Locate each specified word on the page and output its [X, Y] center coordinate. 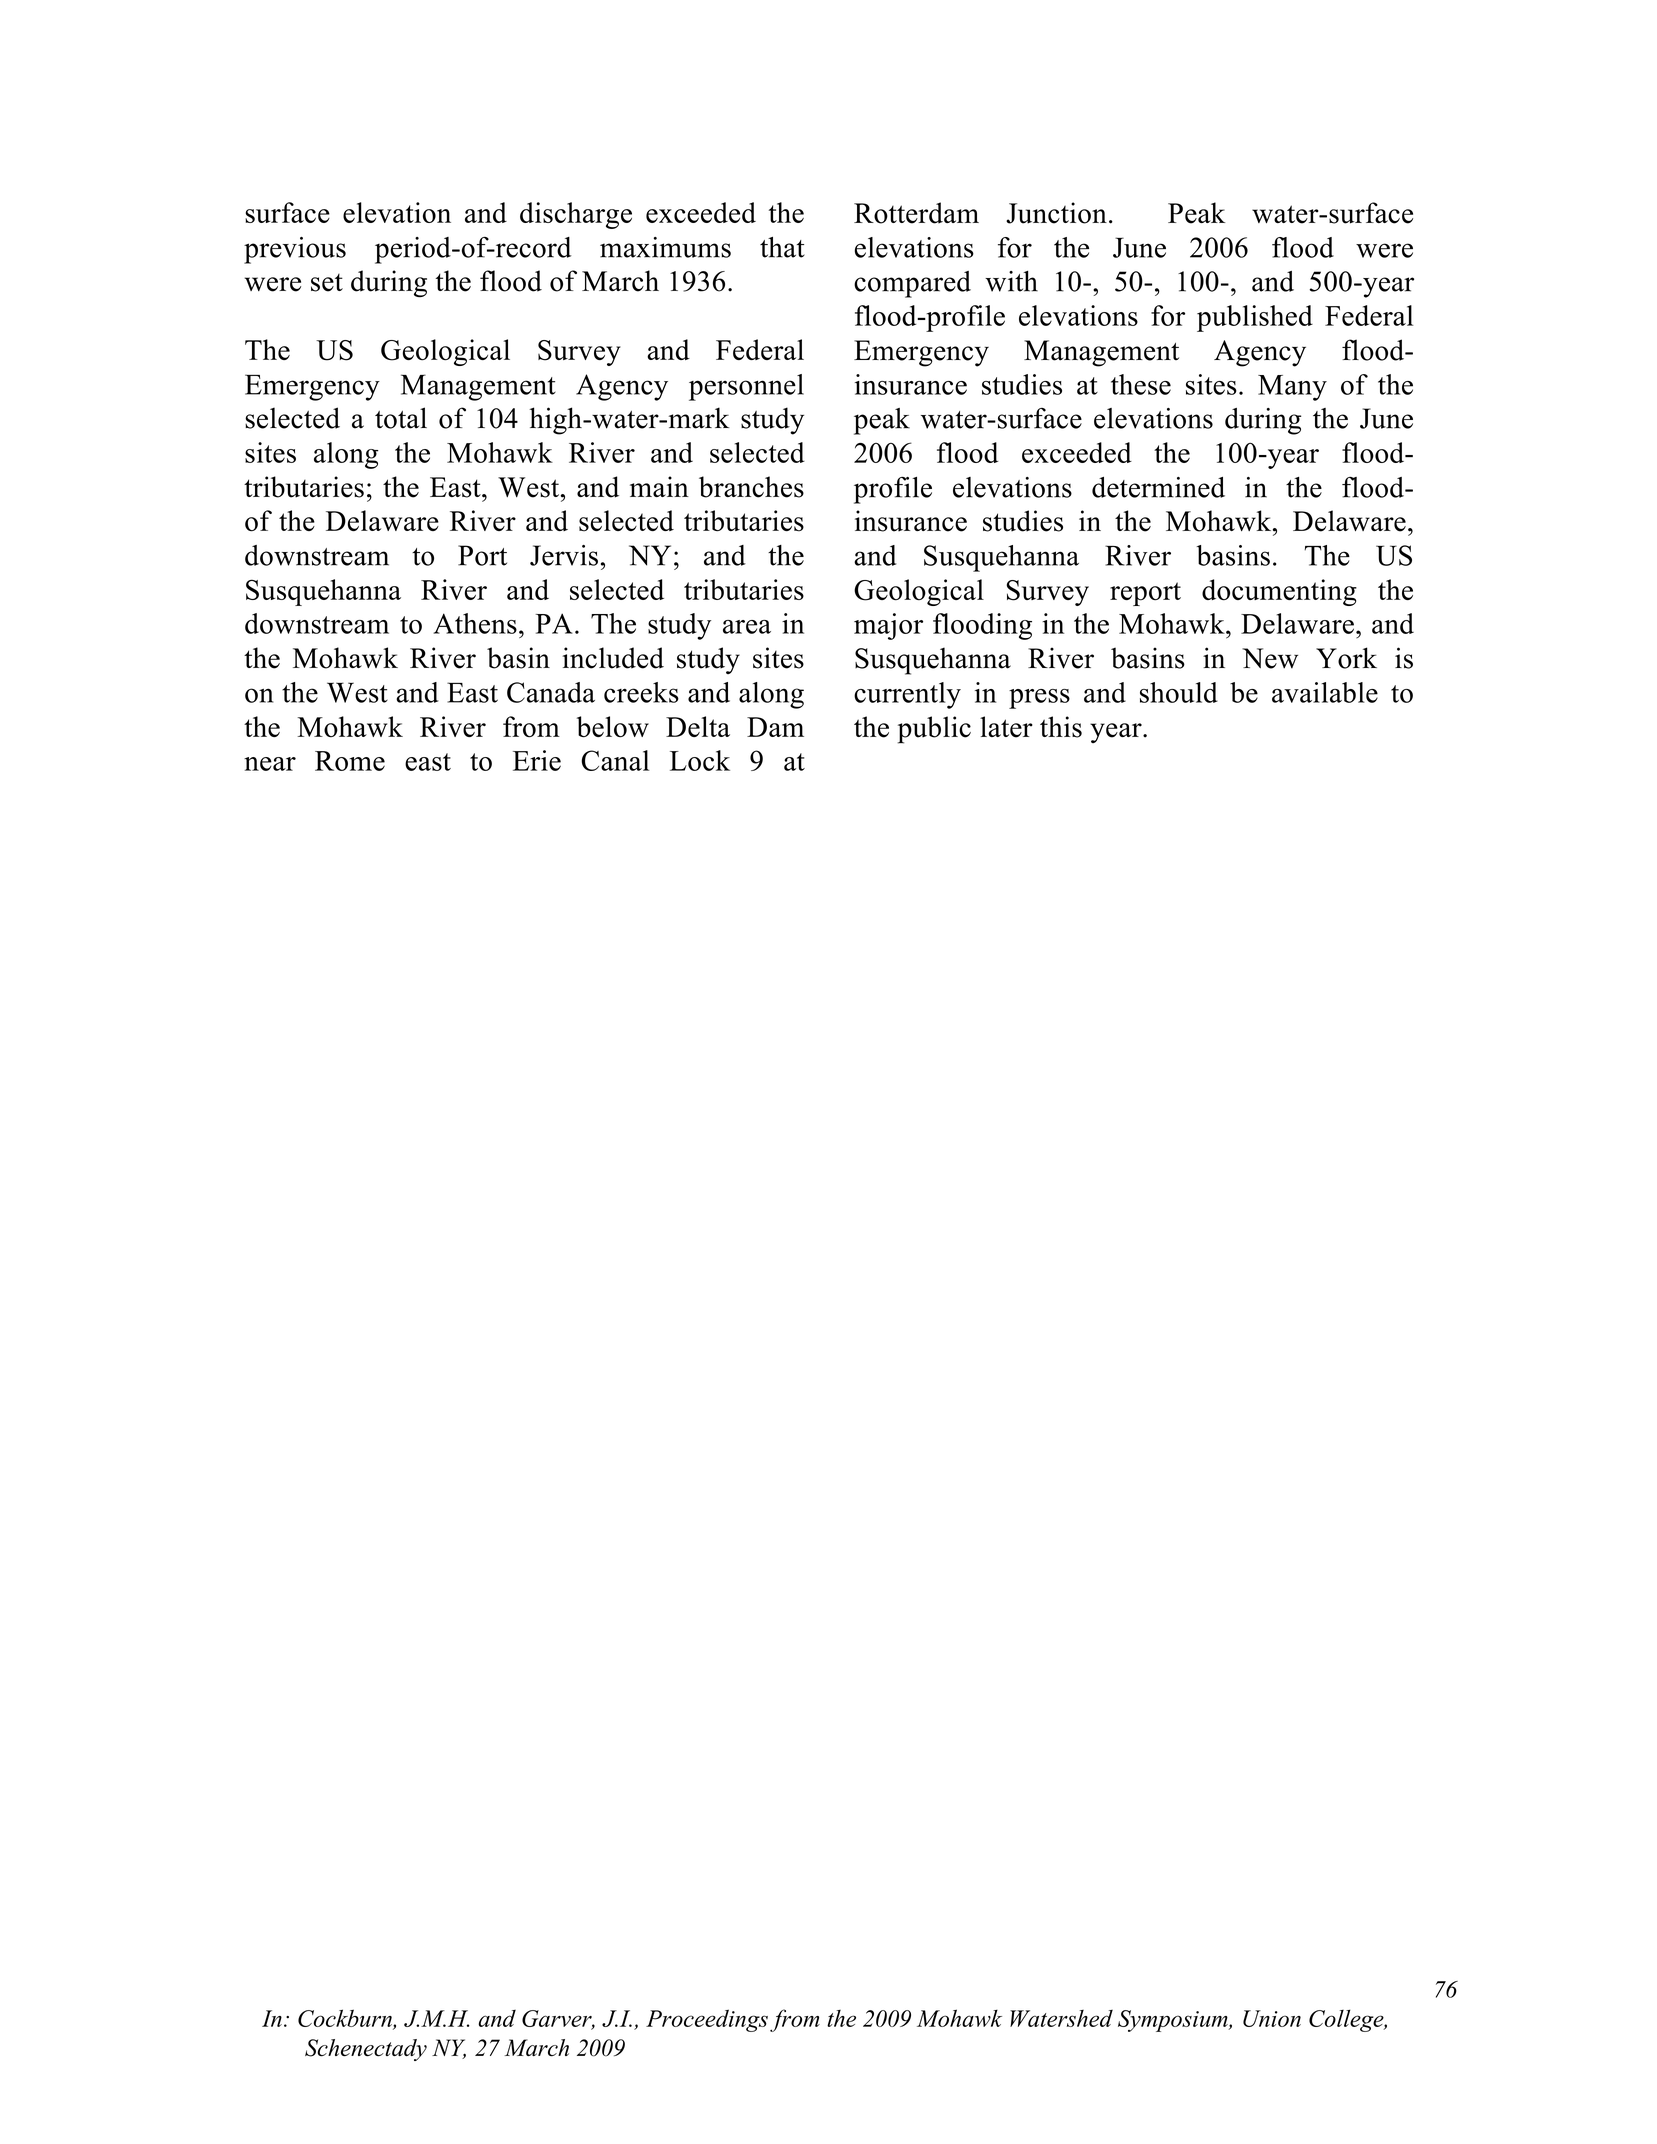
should [1179, 692]
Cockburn [346, 2019]
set [327, 283]
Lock [700, 760]
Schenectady [366, 2050]
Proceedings [707, 2020]
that [782, 247]
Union [1272, 2018]
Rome [350, 761]
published [1255, 318]
